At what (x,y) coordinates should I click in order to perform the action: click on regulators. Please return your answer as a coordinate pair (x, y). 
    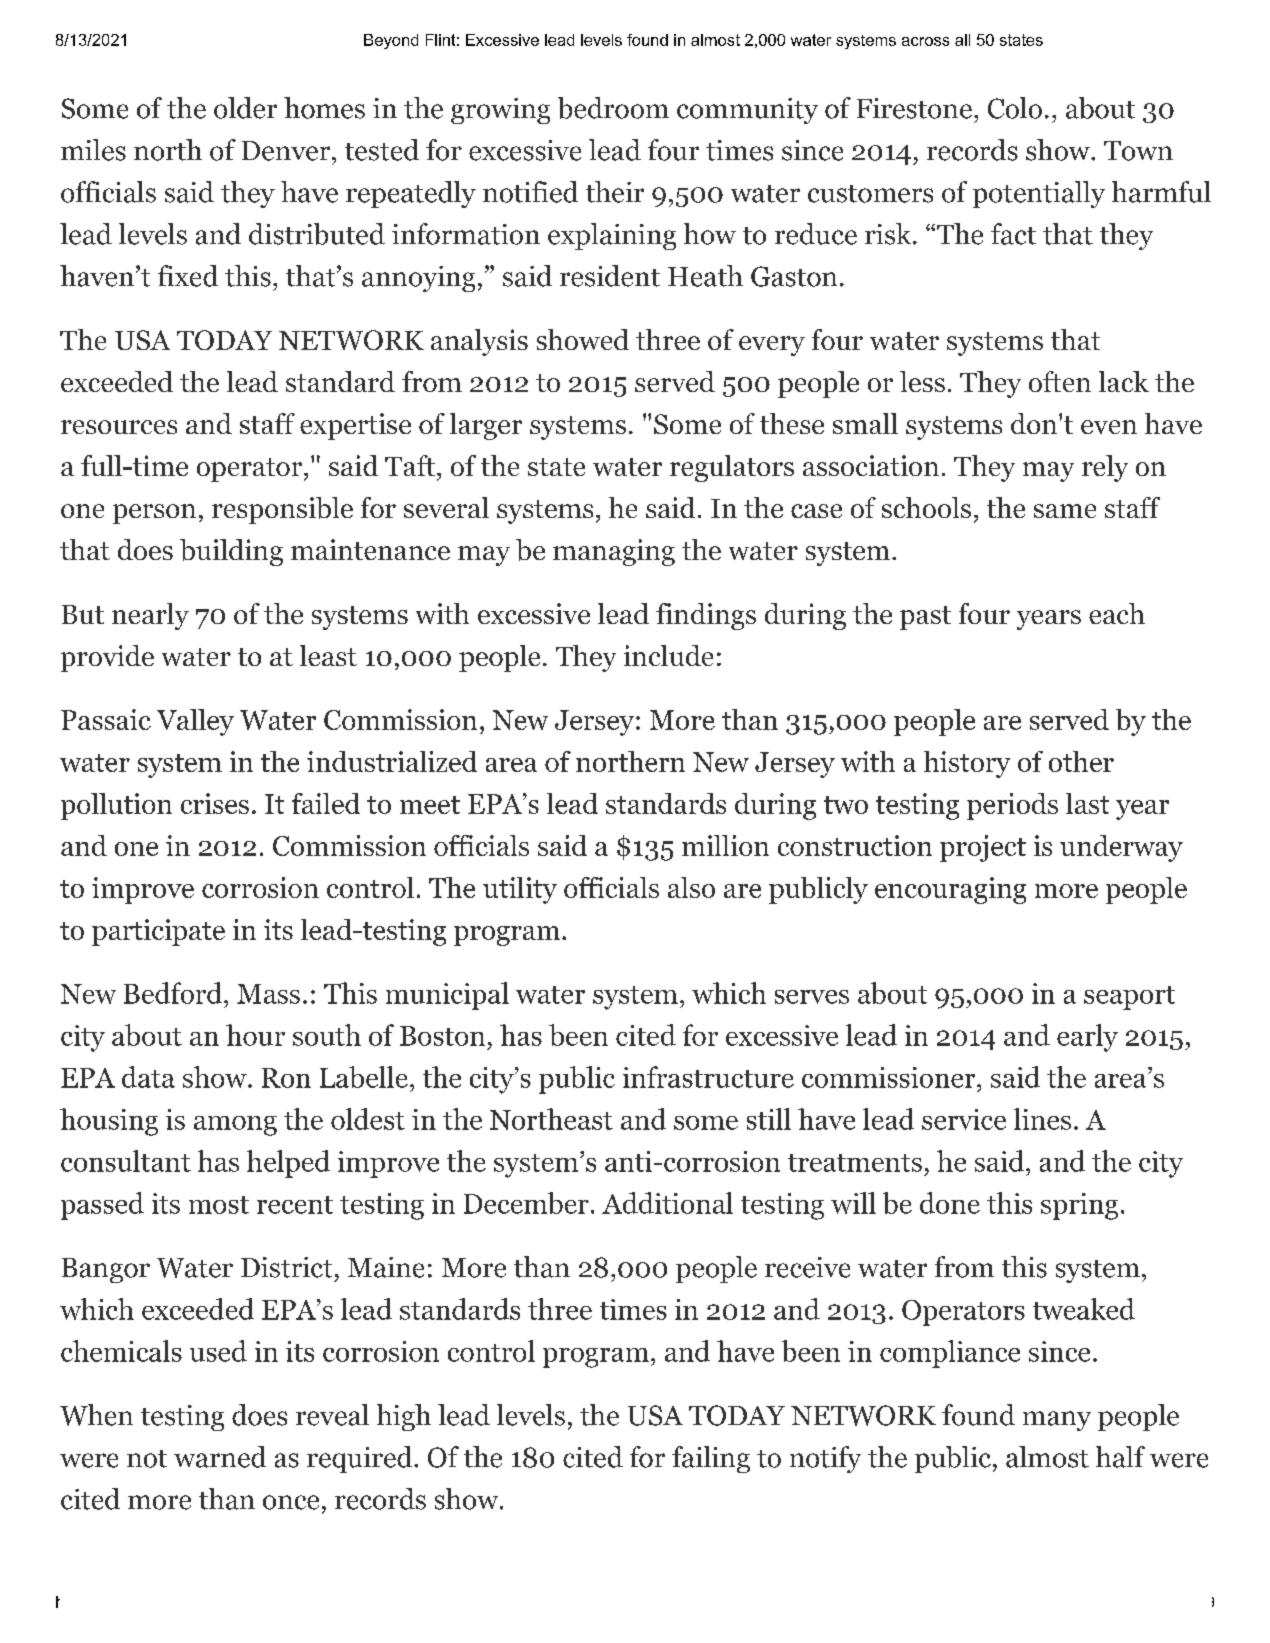
    Looking at the image, I should click on (732, 468).
